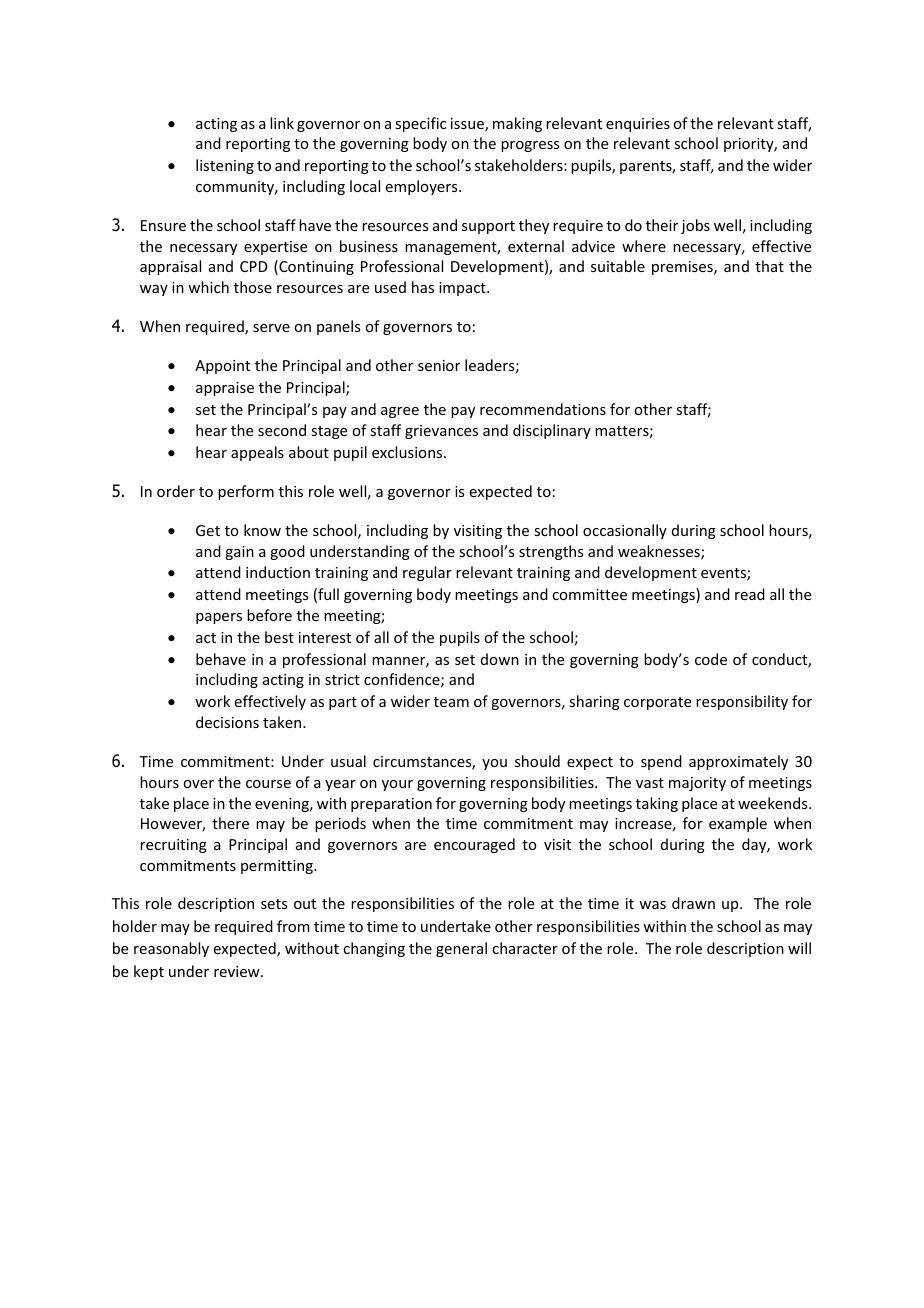 The width and height of the document is (924, 1308). What do you see at coordinates (222, 367) in the document?
I see `Appoint` at bounding box center [222, 367].
